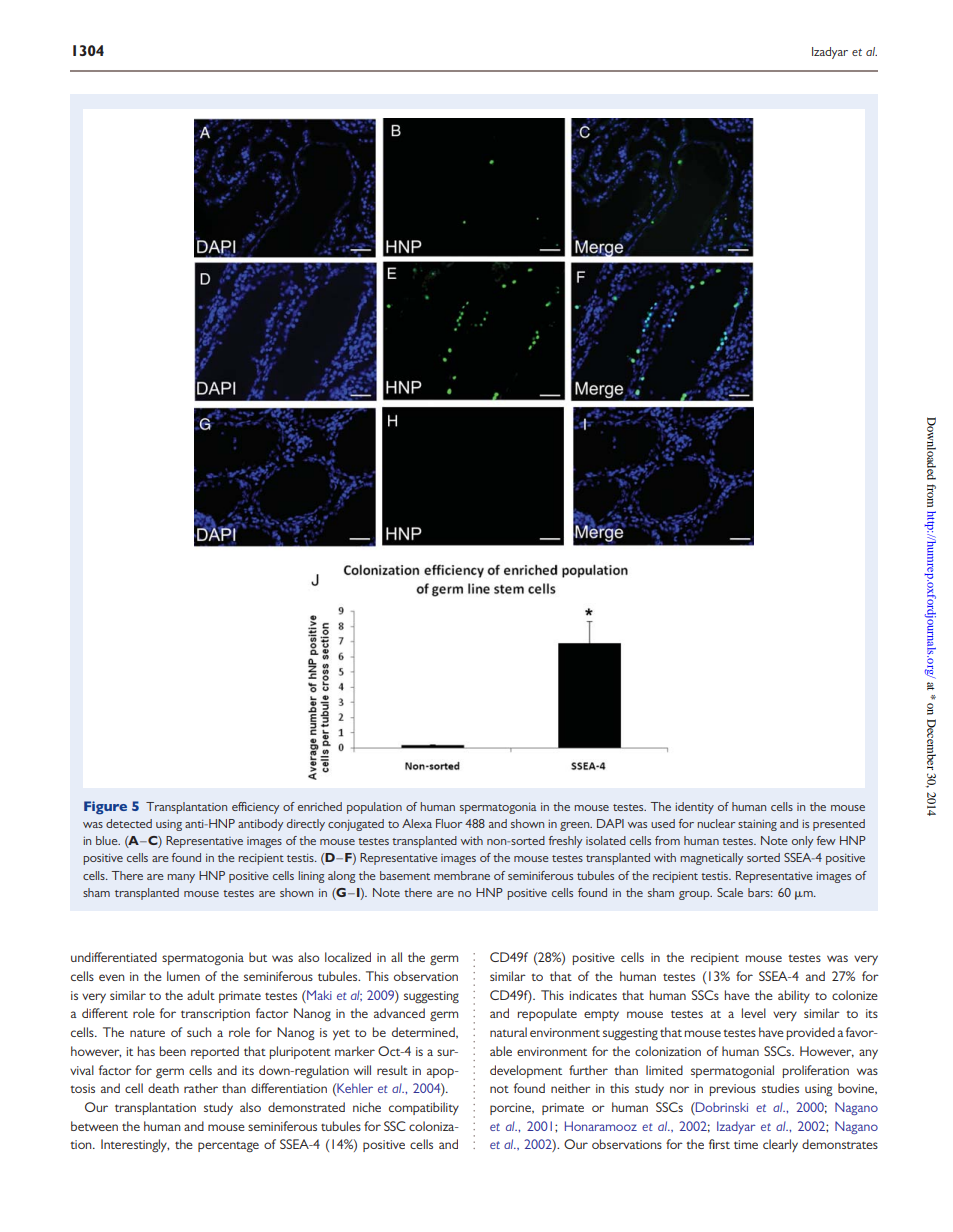 This document has width=953, height=1232. Describe the element at coordinates (199, 1032) in the document. I see `such` at that location.
